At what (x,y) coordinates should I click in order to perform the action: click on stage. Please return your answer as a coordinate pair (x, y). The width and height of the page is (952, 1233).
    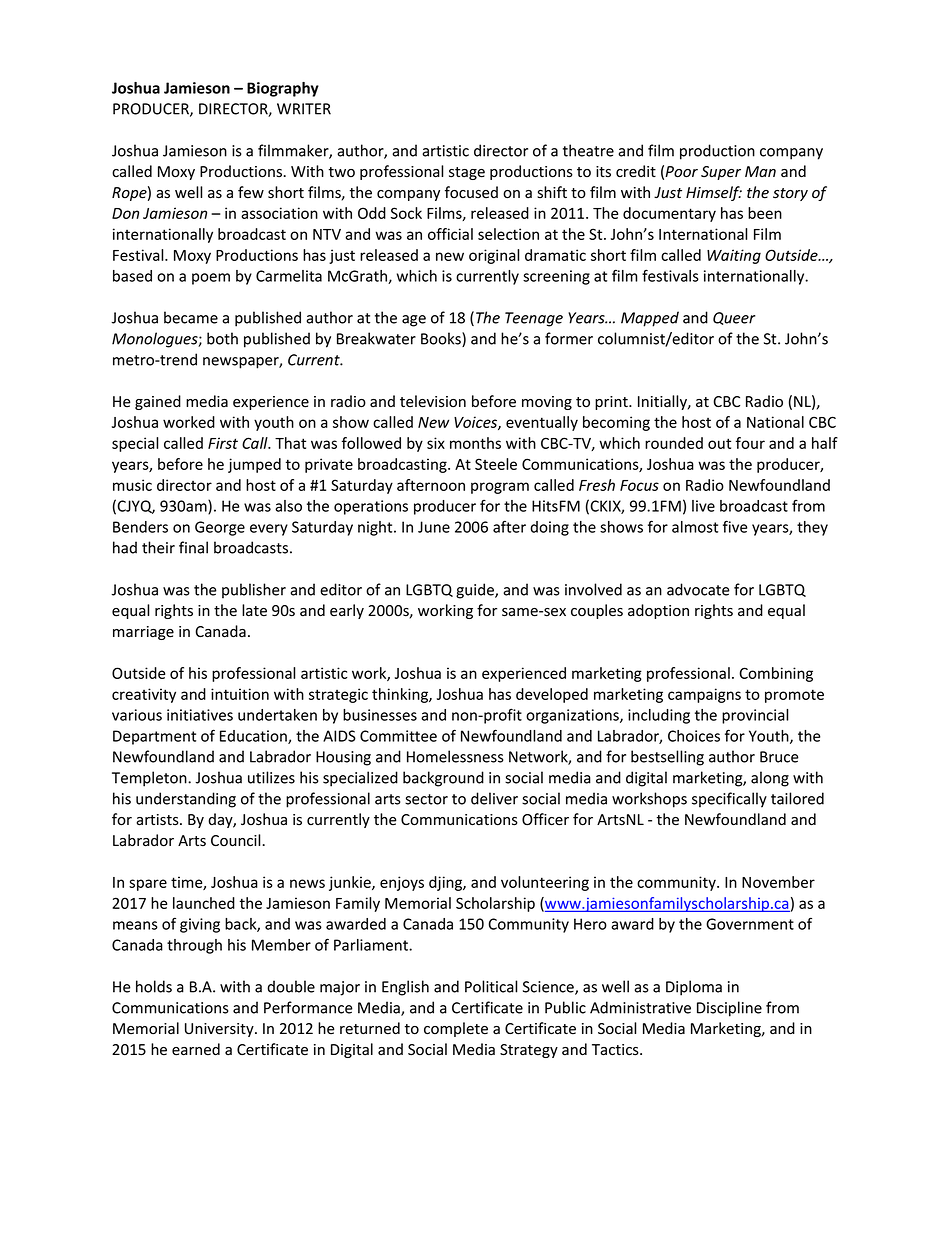
    Looking at the image, I should click on (467, 173).
